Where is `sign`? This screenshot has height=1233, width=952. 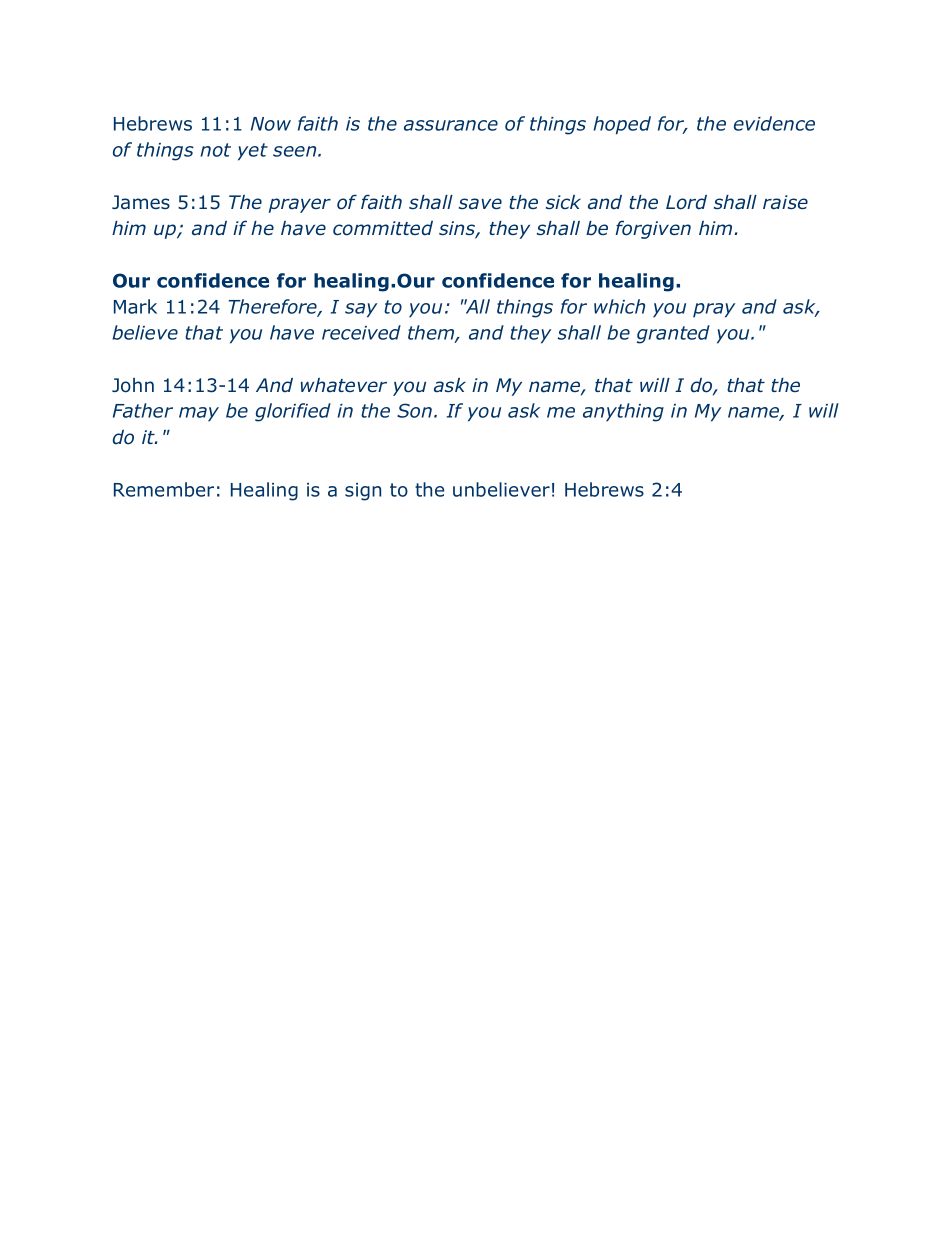
sign is located at coordinates (363, 492).
